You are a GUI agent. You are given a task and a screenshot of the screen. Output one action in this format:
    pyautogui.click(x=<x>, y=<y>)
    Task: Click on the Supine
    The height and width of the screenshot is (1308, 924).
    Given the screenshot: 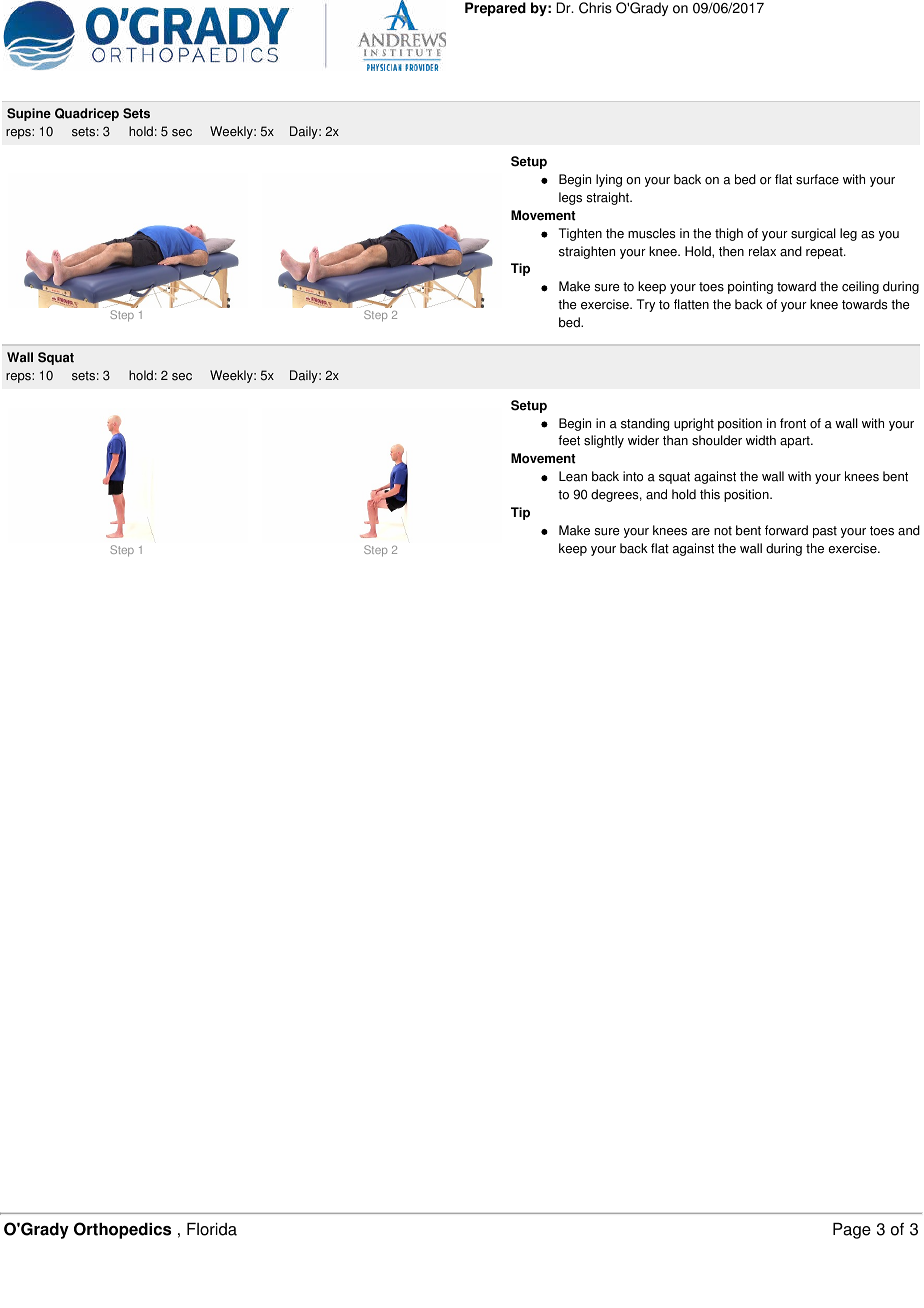 What is the action you would take?
    pyautogui.click(x=29, y=114)
